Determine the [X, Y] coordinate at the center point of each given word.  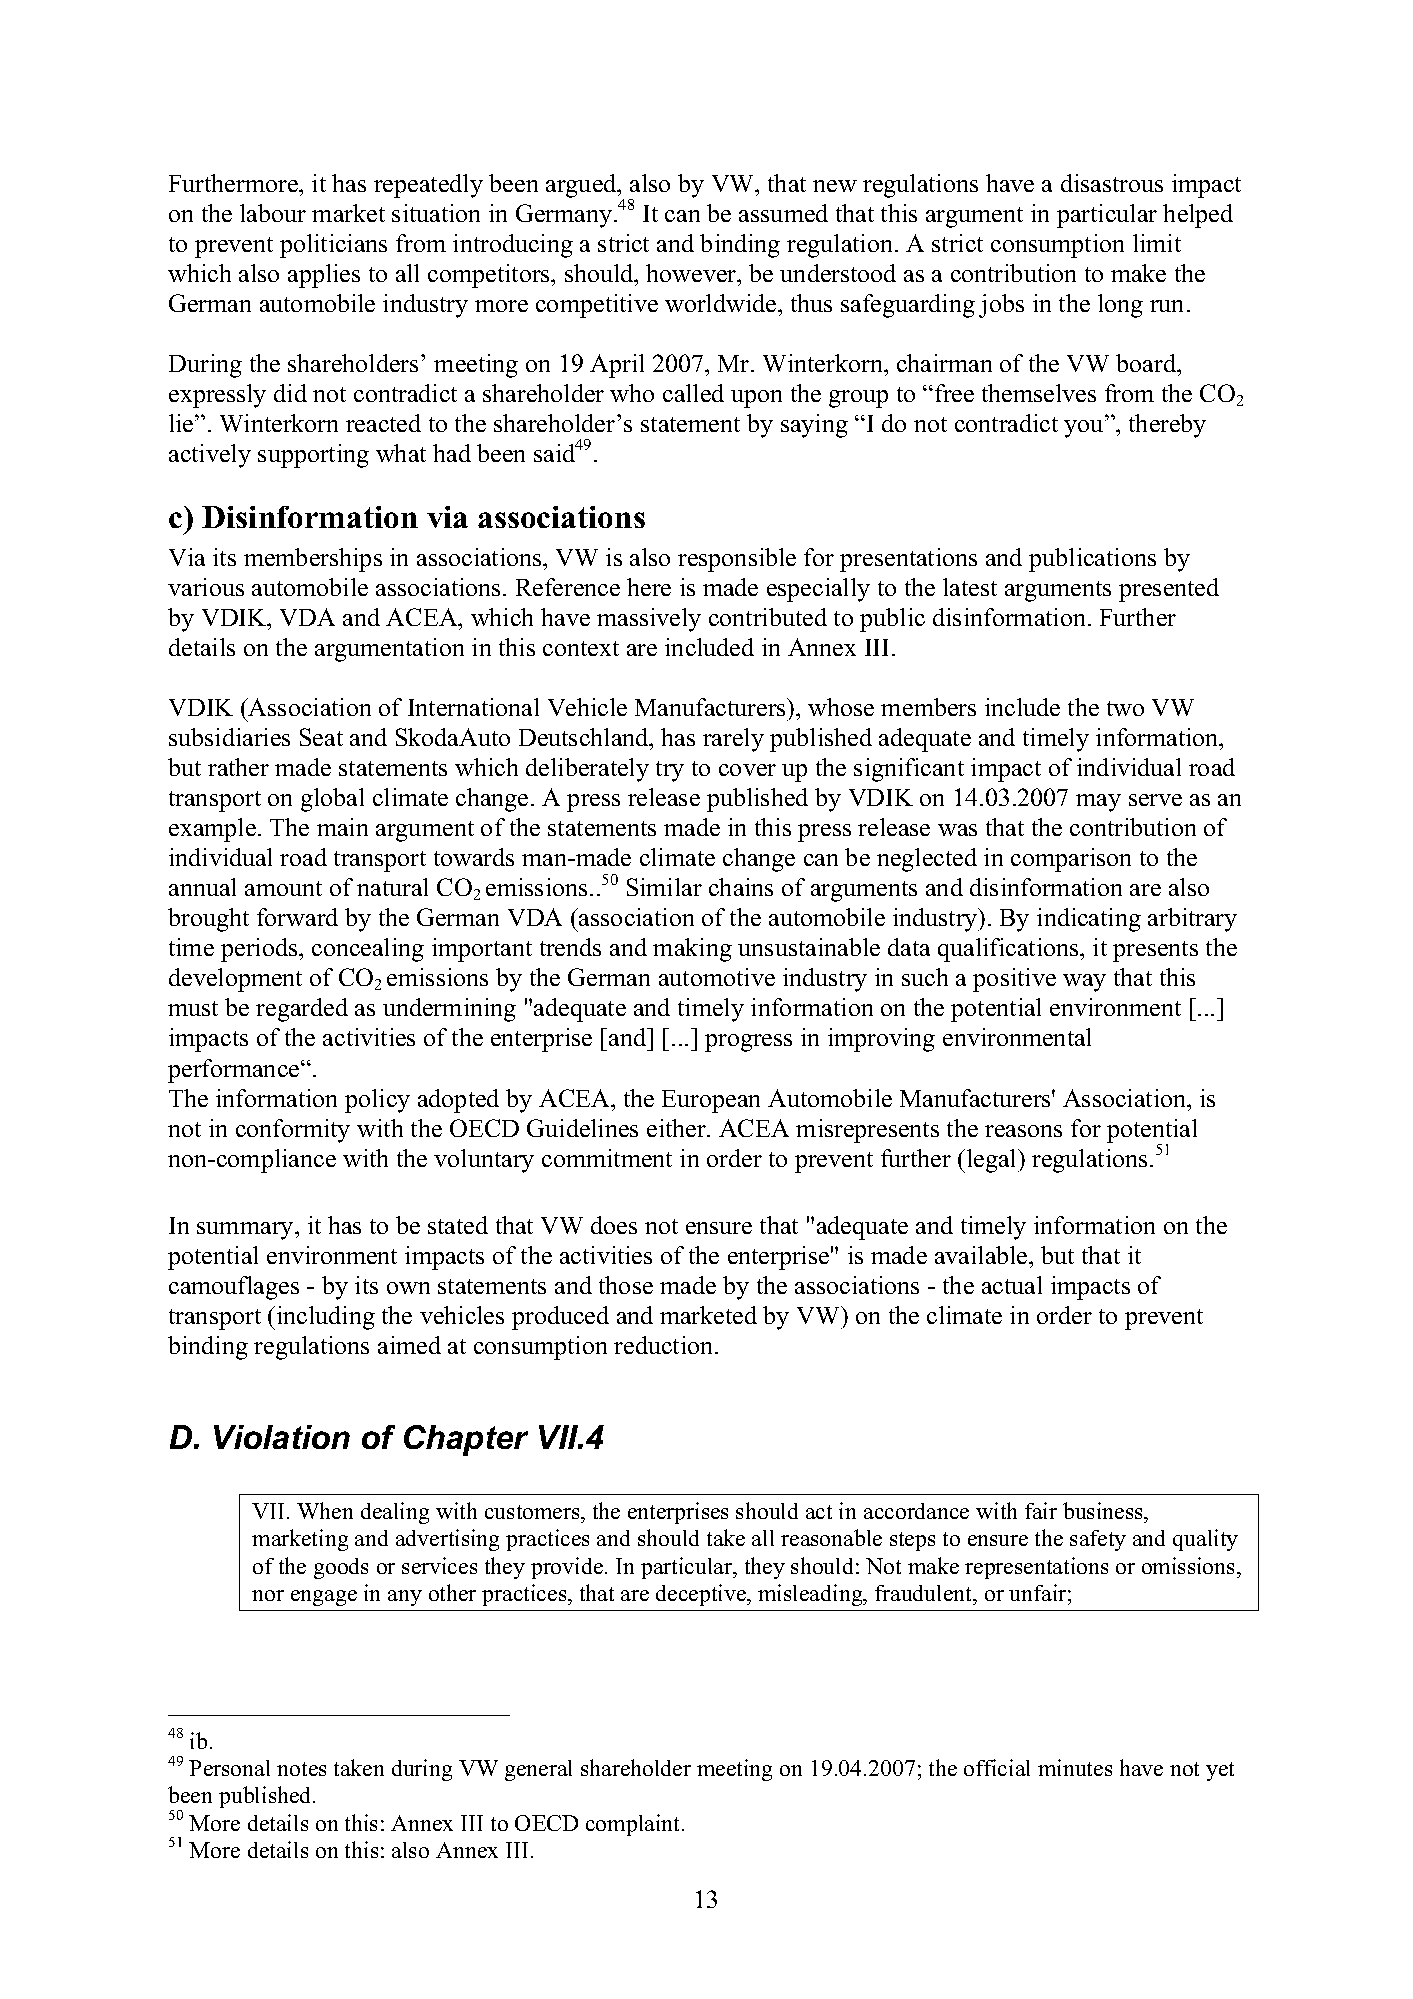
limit [1157, 243]
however [692, 273]
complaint [634, 1825]
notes [301, 1769]
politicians [333, 246]
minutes [1075, 1767]
